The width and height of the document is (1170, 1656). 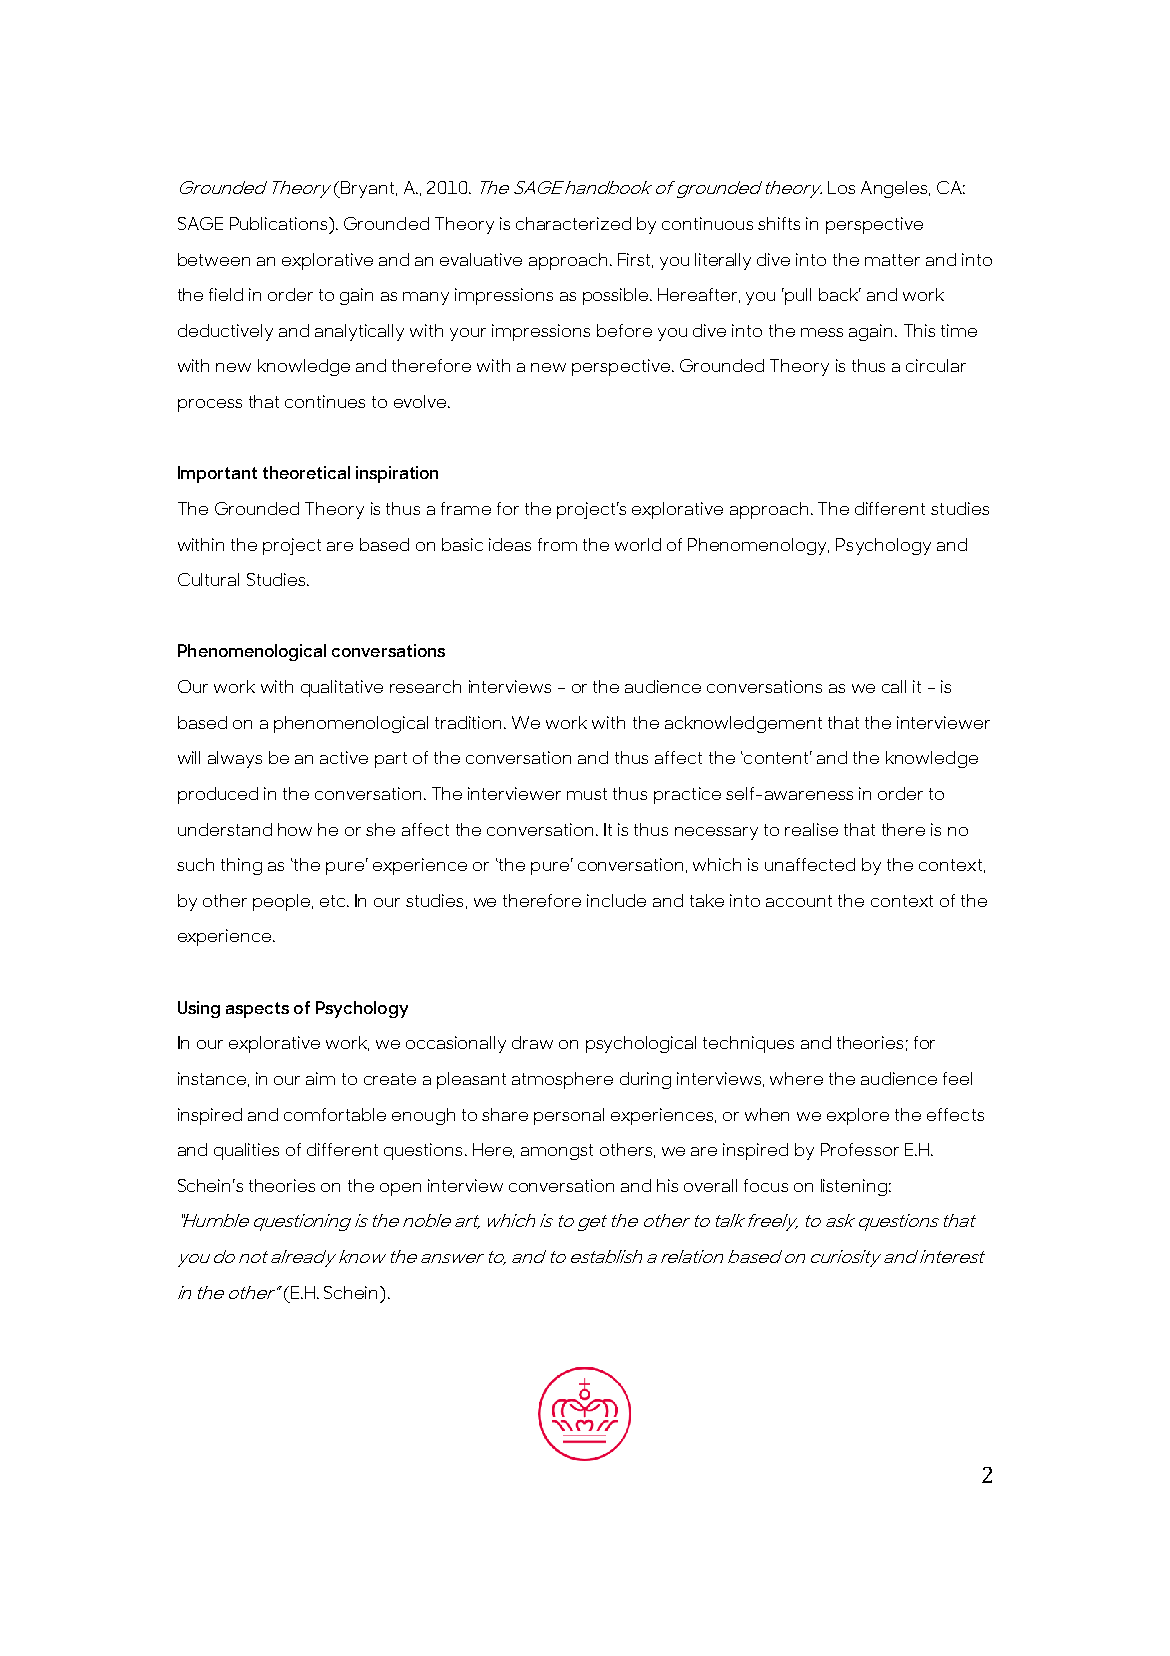 I want to click on qualitative, so click(x=342, y=688).
